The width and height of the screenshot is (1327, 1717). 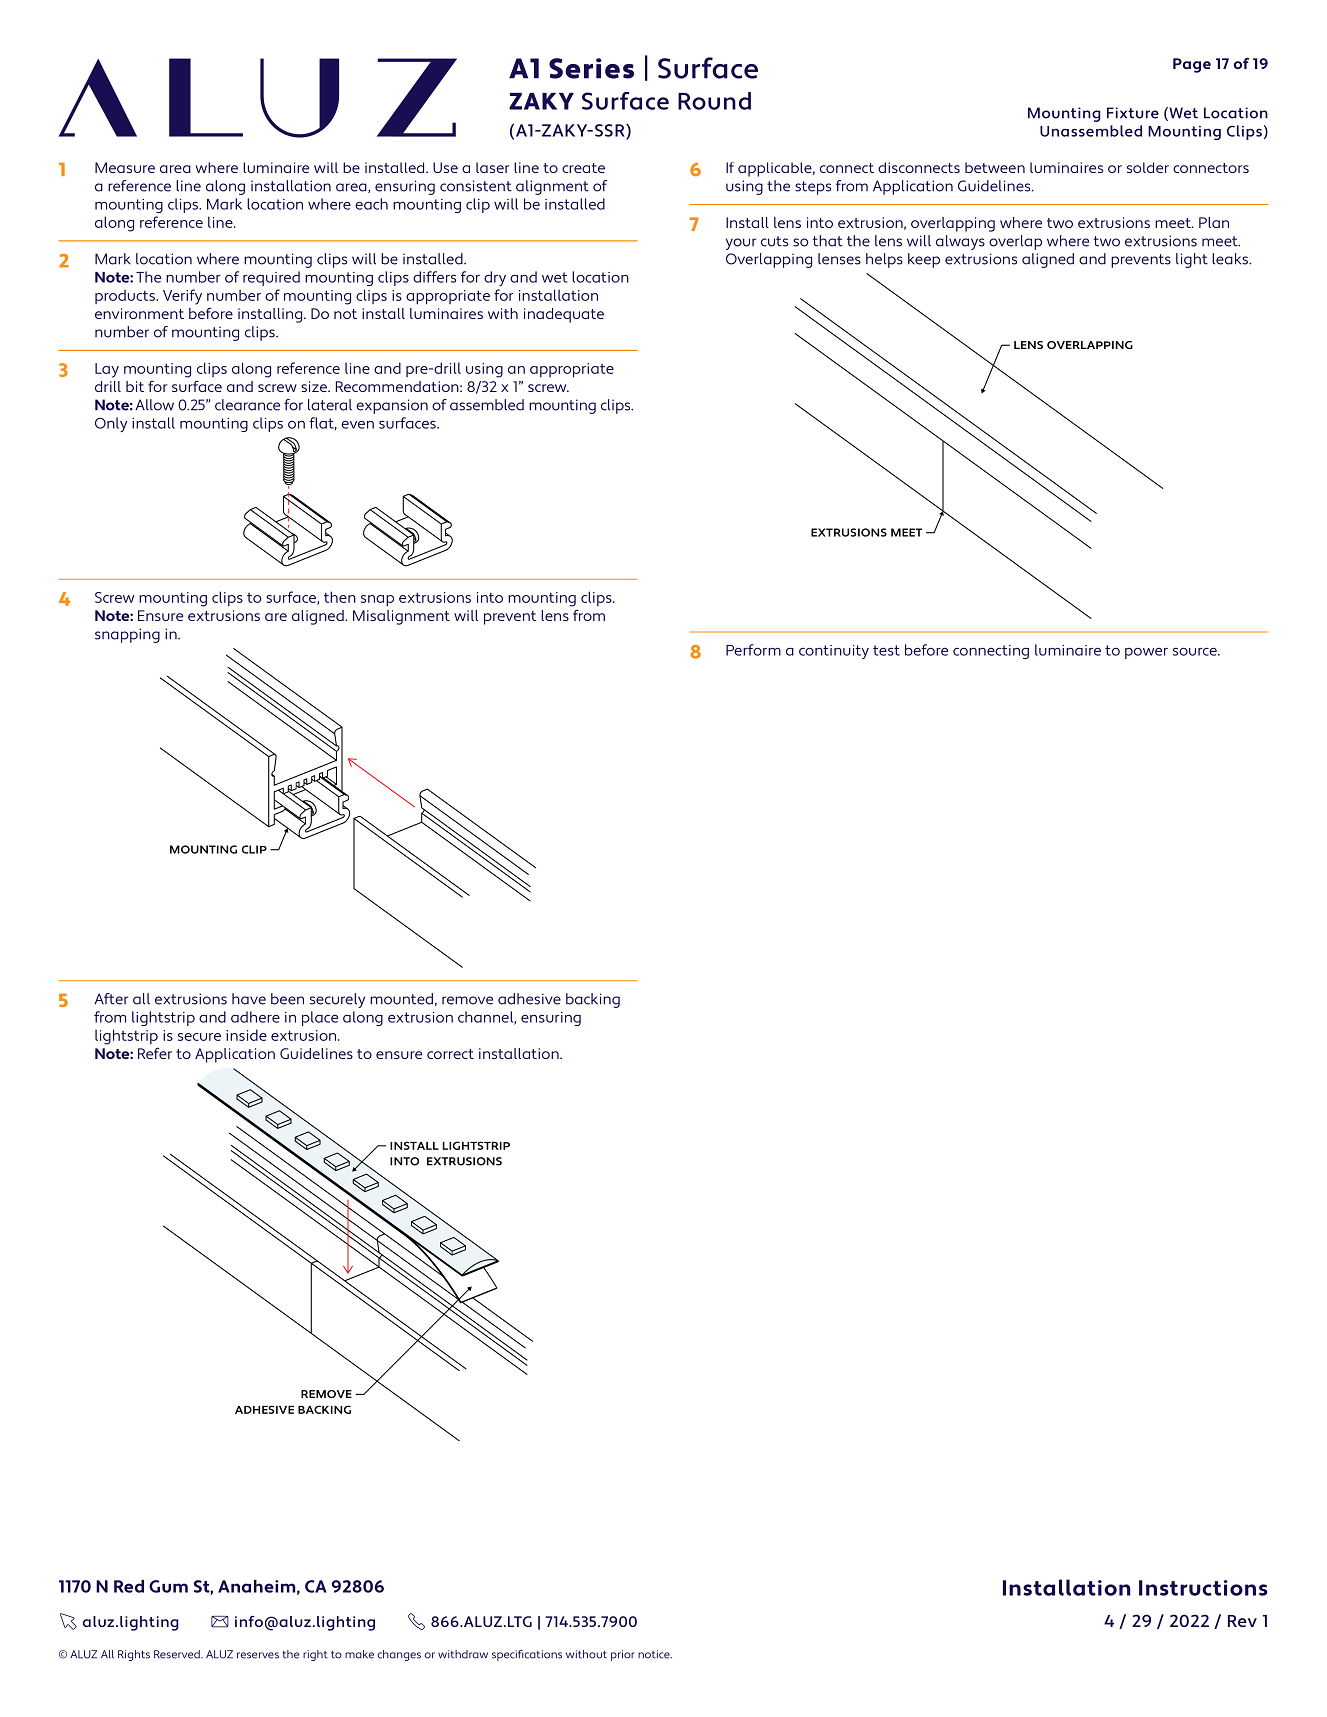 I want to click on power, so click(x=1146, y=653).
